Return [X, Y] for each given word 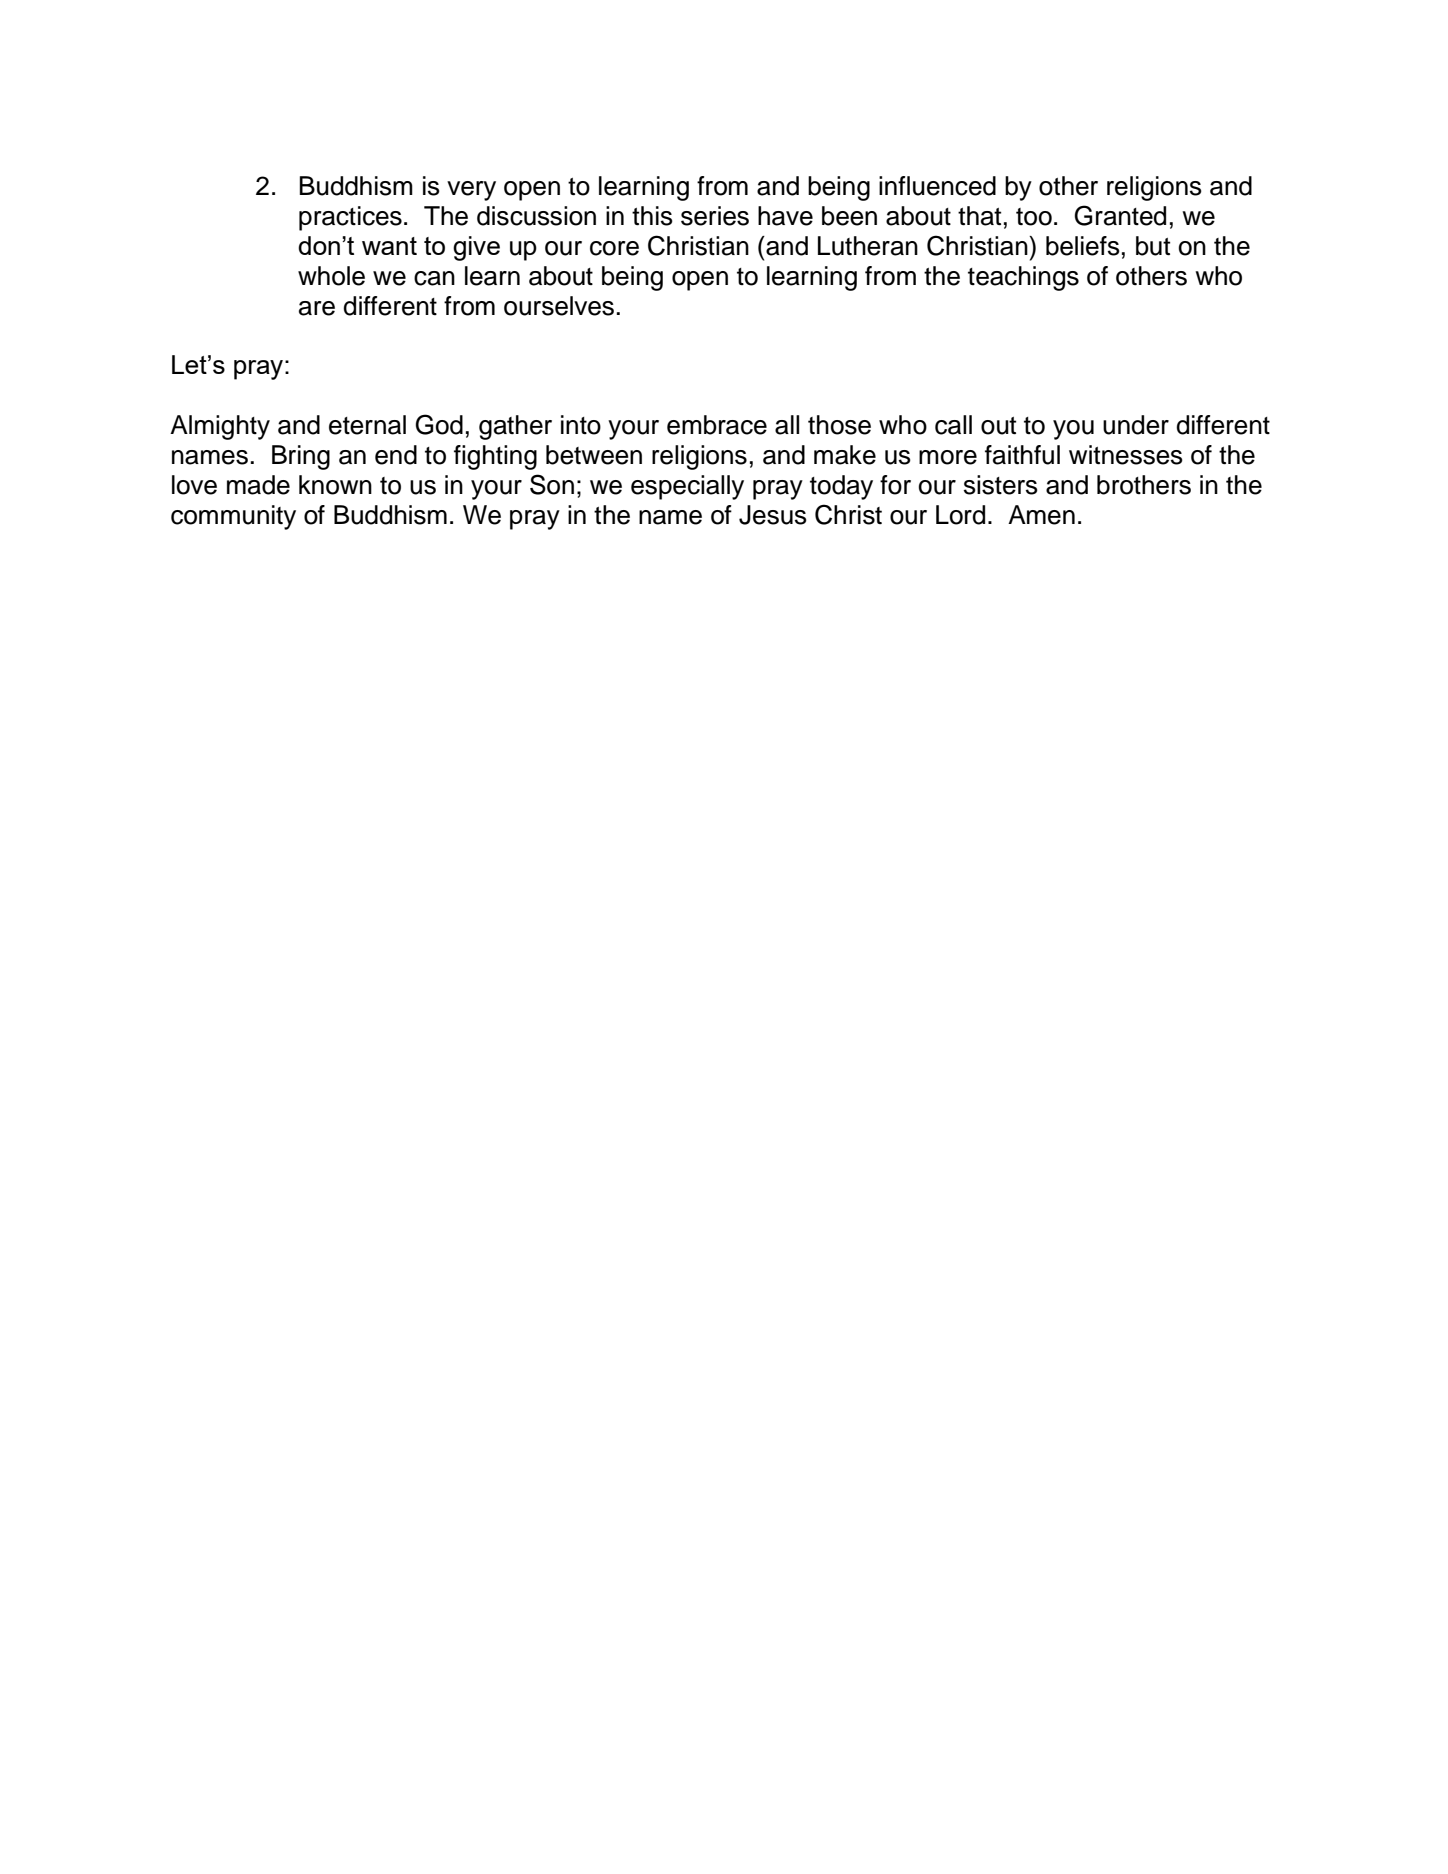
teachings [1023, 278]
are [317, 308]
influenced [937, 186]
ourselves [559, 306]
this [652, 216]
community [233, 517]
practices [350, 218]
